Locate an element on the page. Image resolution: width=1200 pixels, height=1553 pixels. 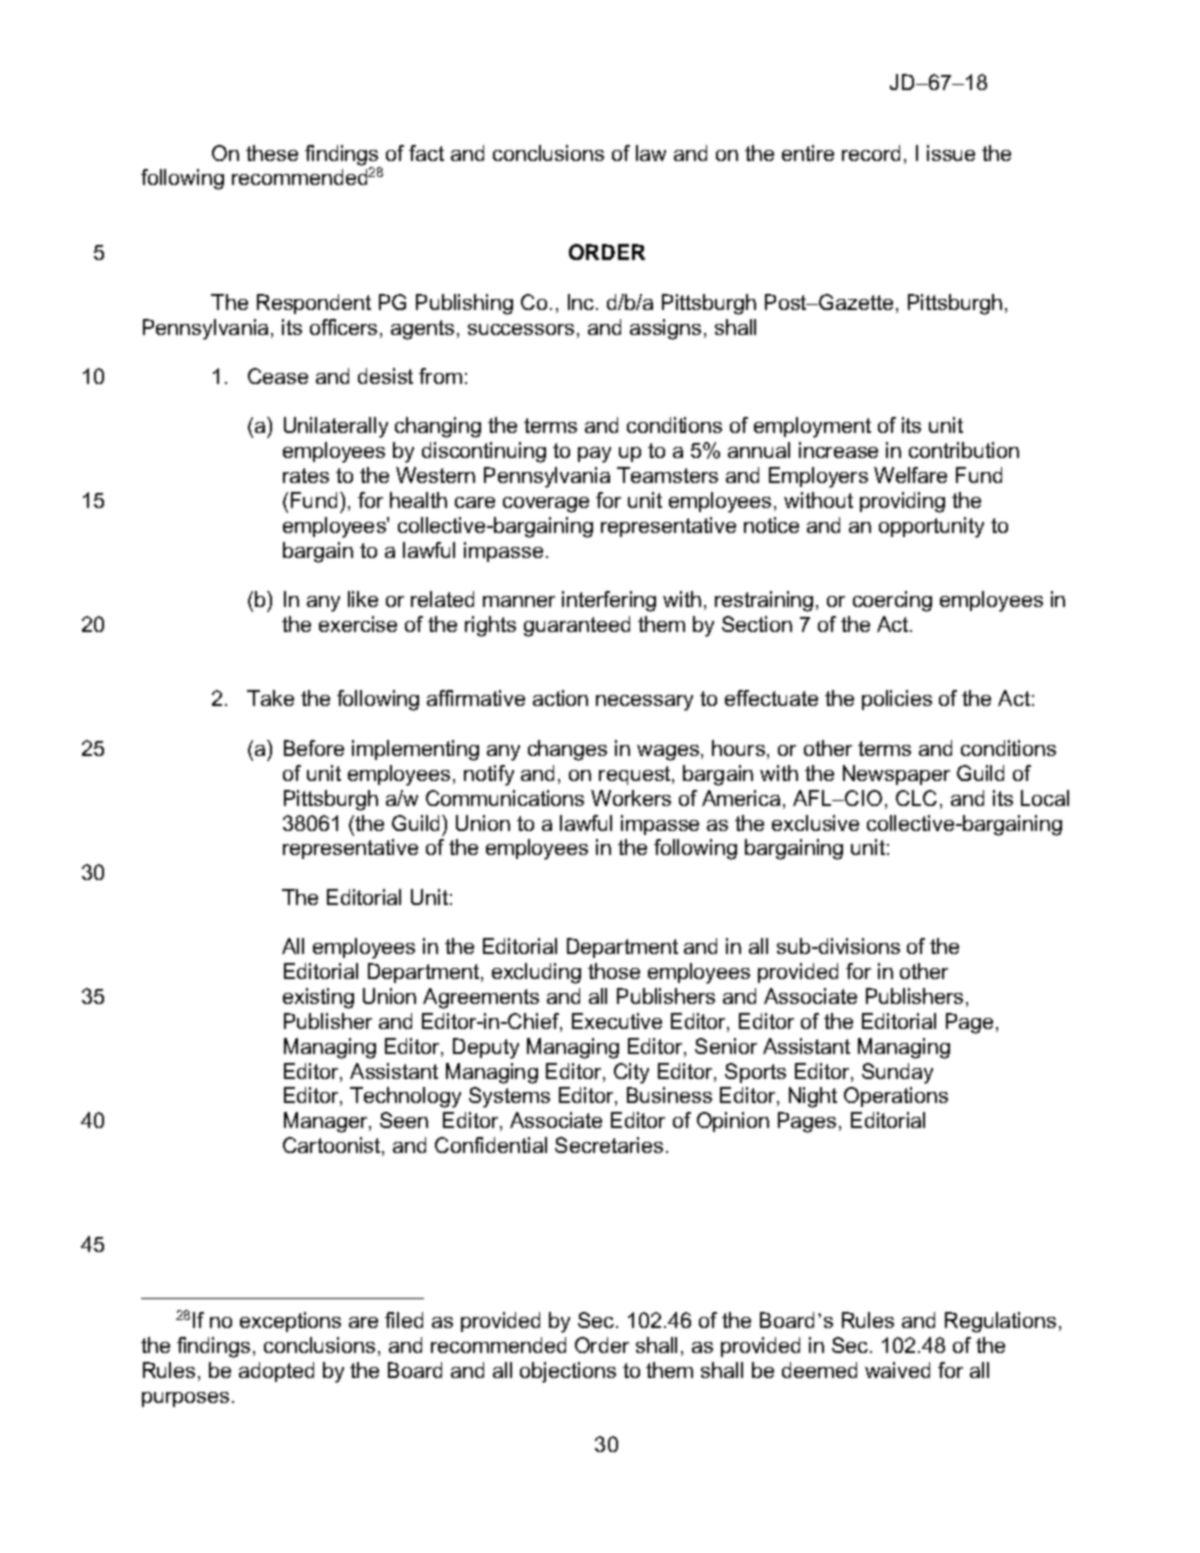
request is located at coordinates (636, 775).
